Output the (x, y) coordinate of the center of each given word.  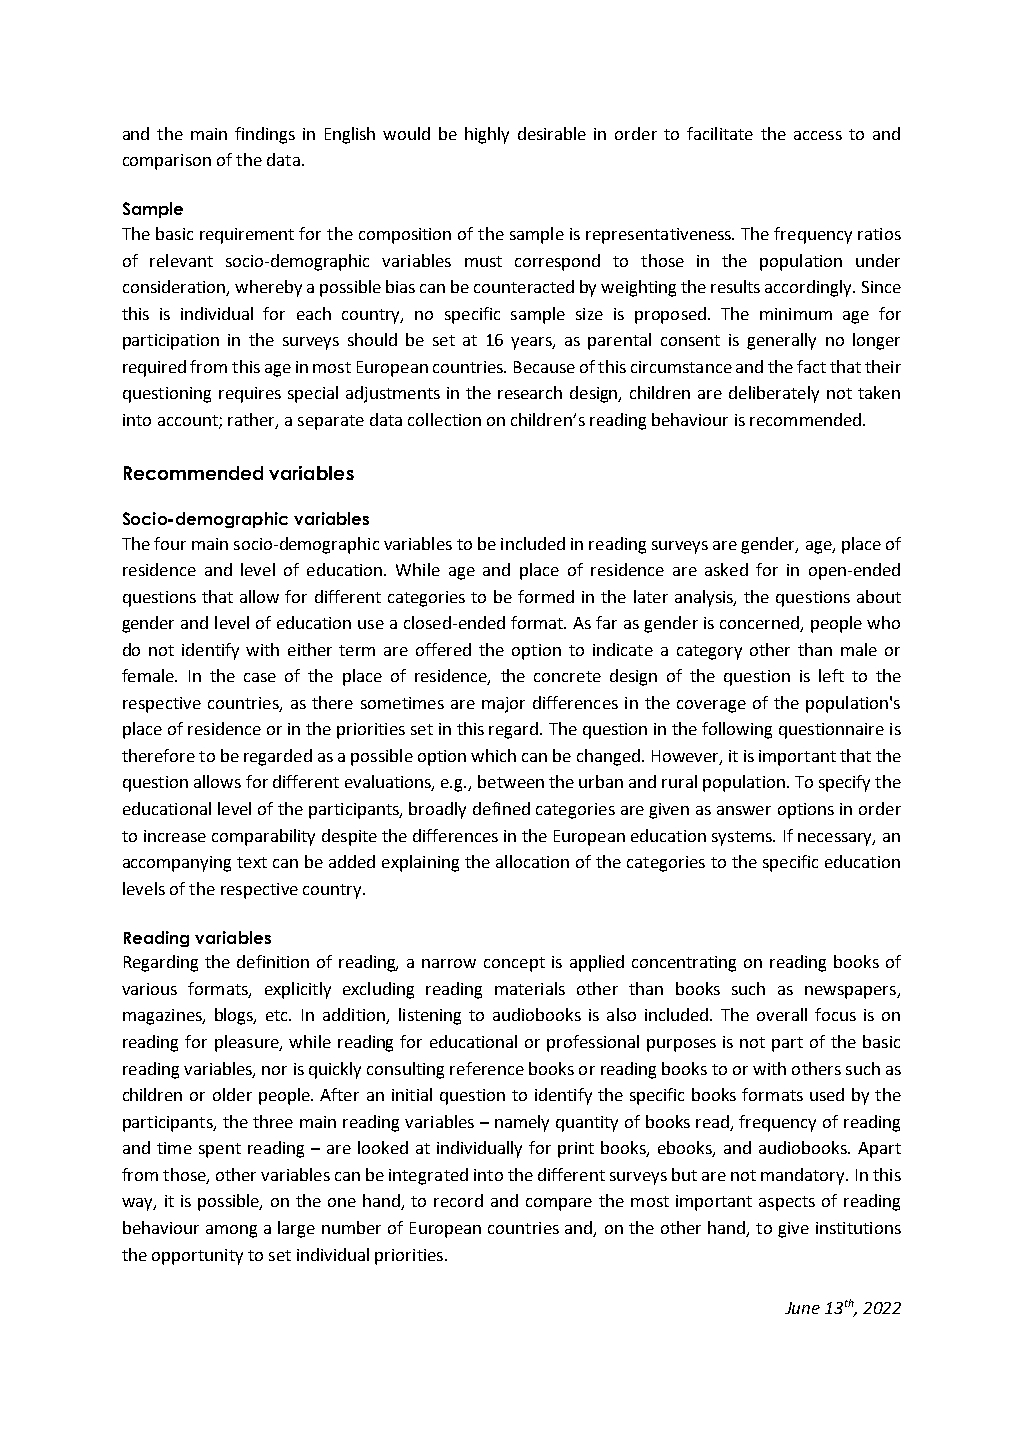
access (818, 135)
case (260, 677)
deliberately (774, 394)
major (503, 705)
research (530, 392)
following (737, 730)
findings (265, 135)
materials (530, 988)
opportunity (197, 1257)
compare (559, 1204)
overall (782, 1014)
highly (487, 135)
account (189, 422)
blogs (235, 1016)
